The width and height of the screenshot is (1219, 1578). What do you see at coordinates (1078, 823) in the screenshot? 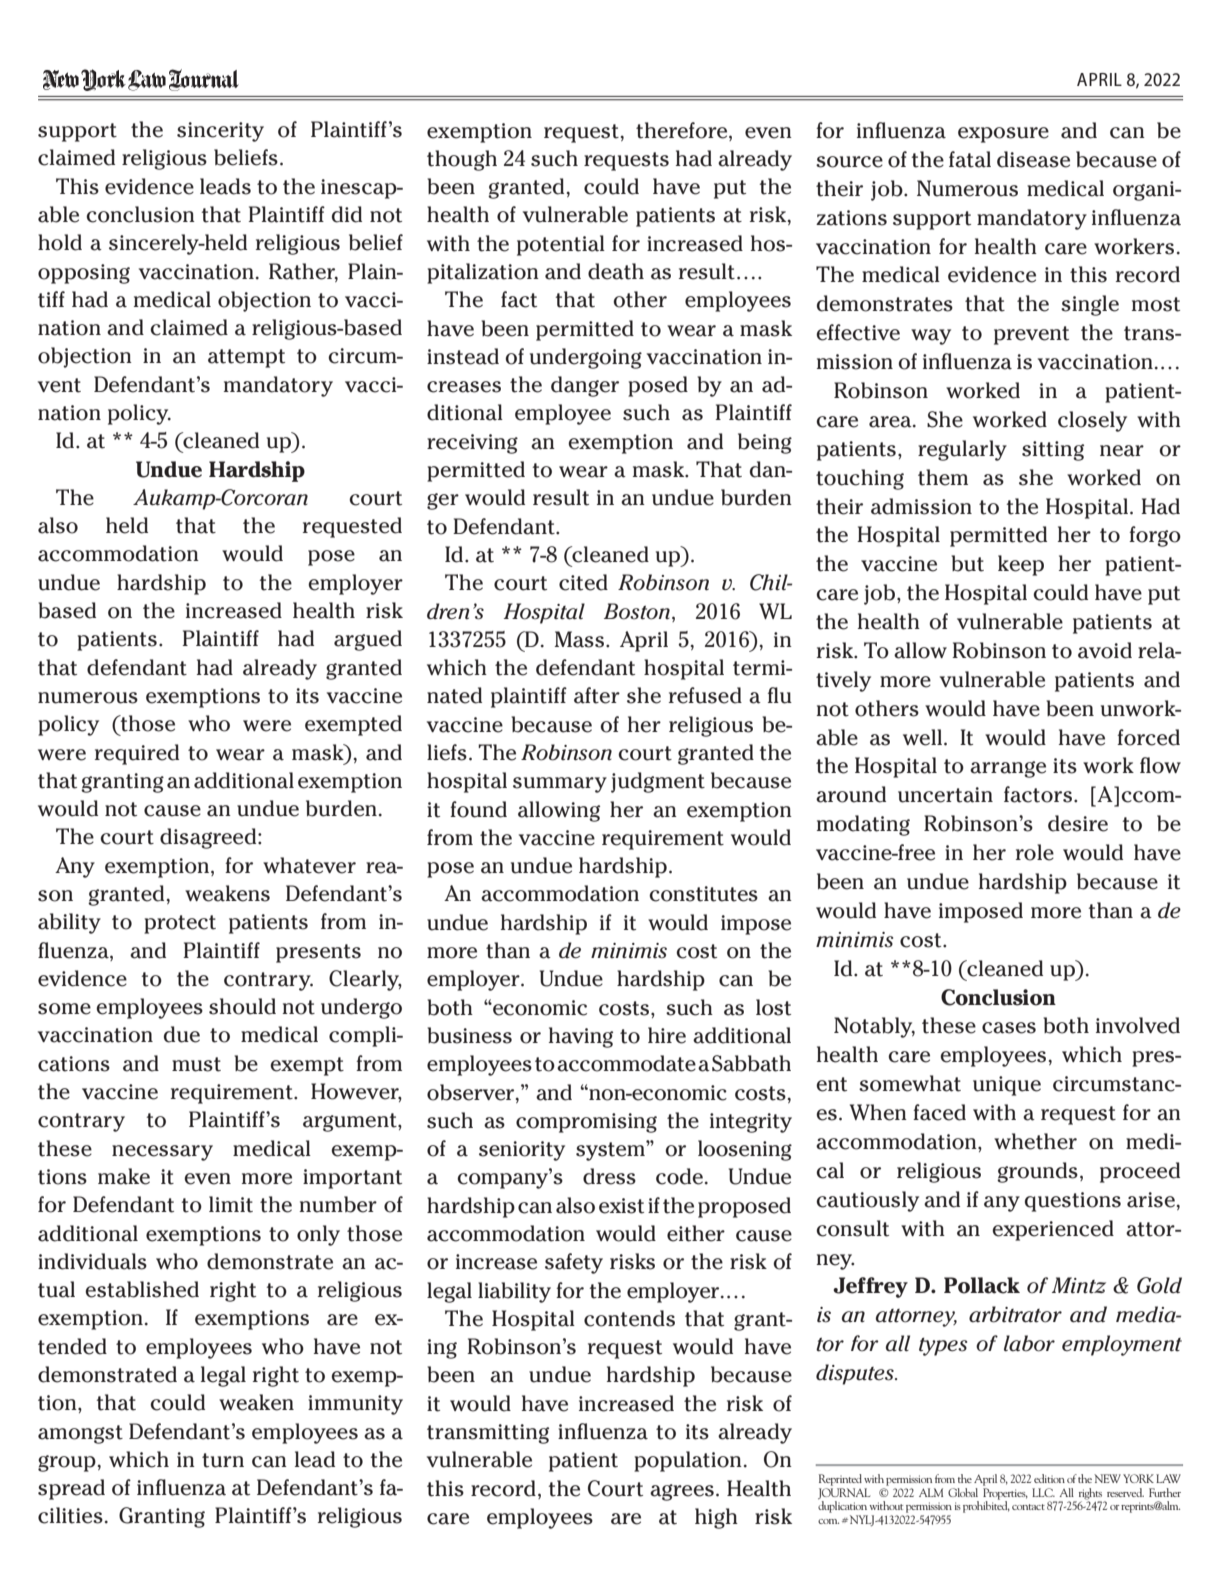
I see `desire` at bounding box center [1078, 823].
